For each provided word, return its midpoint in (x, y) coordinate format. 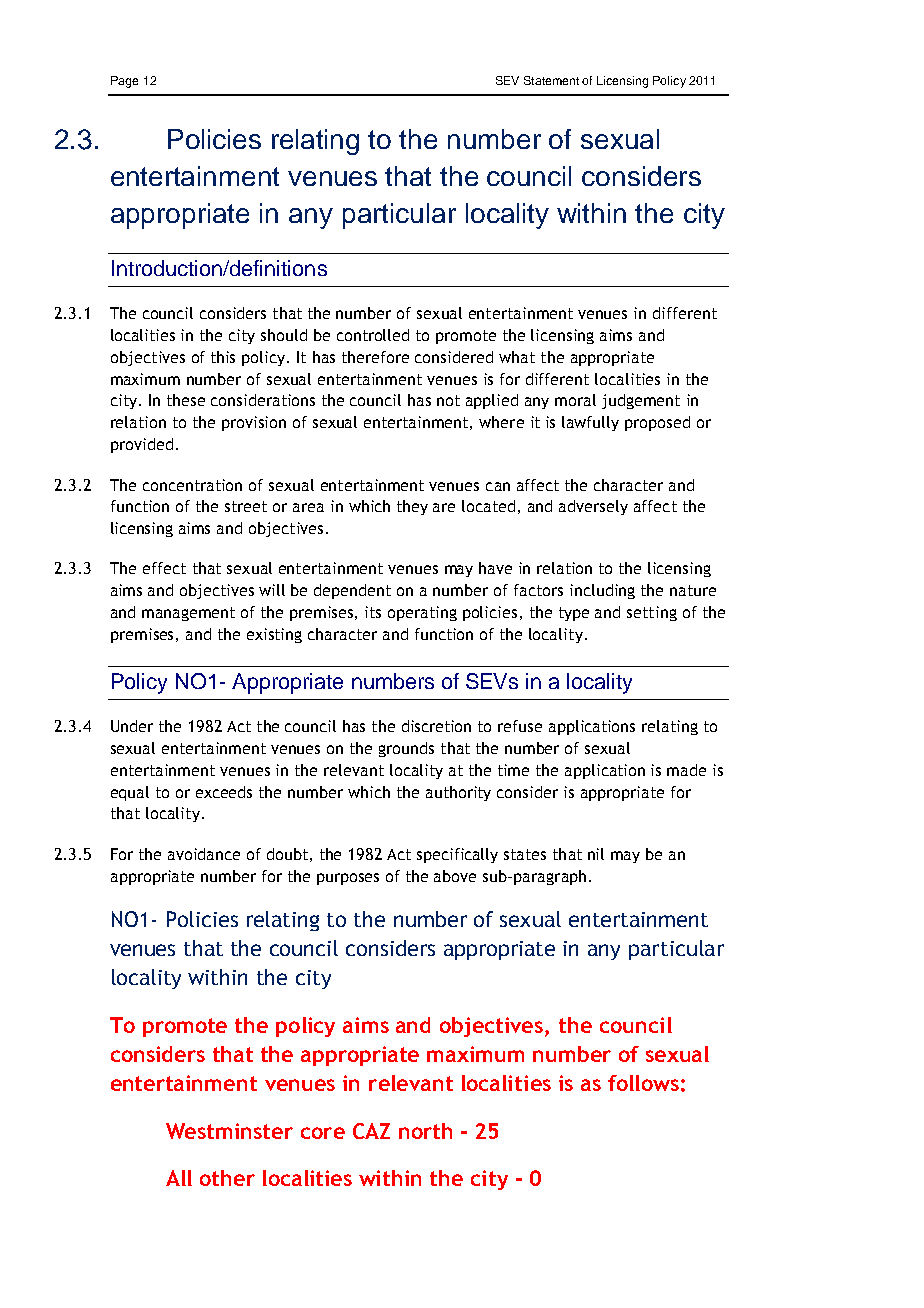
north (425, 1131)
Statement (551, 80)
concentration (192, 485)
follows (643, 1083)
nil (596, 854)
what (517, 357)
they (412, 507)
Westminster (229, 1131)
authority (458, 793)
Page (124, 82)
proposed (657, 423)
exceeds (224, 792)
